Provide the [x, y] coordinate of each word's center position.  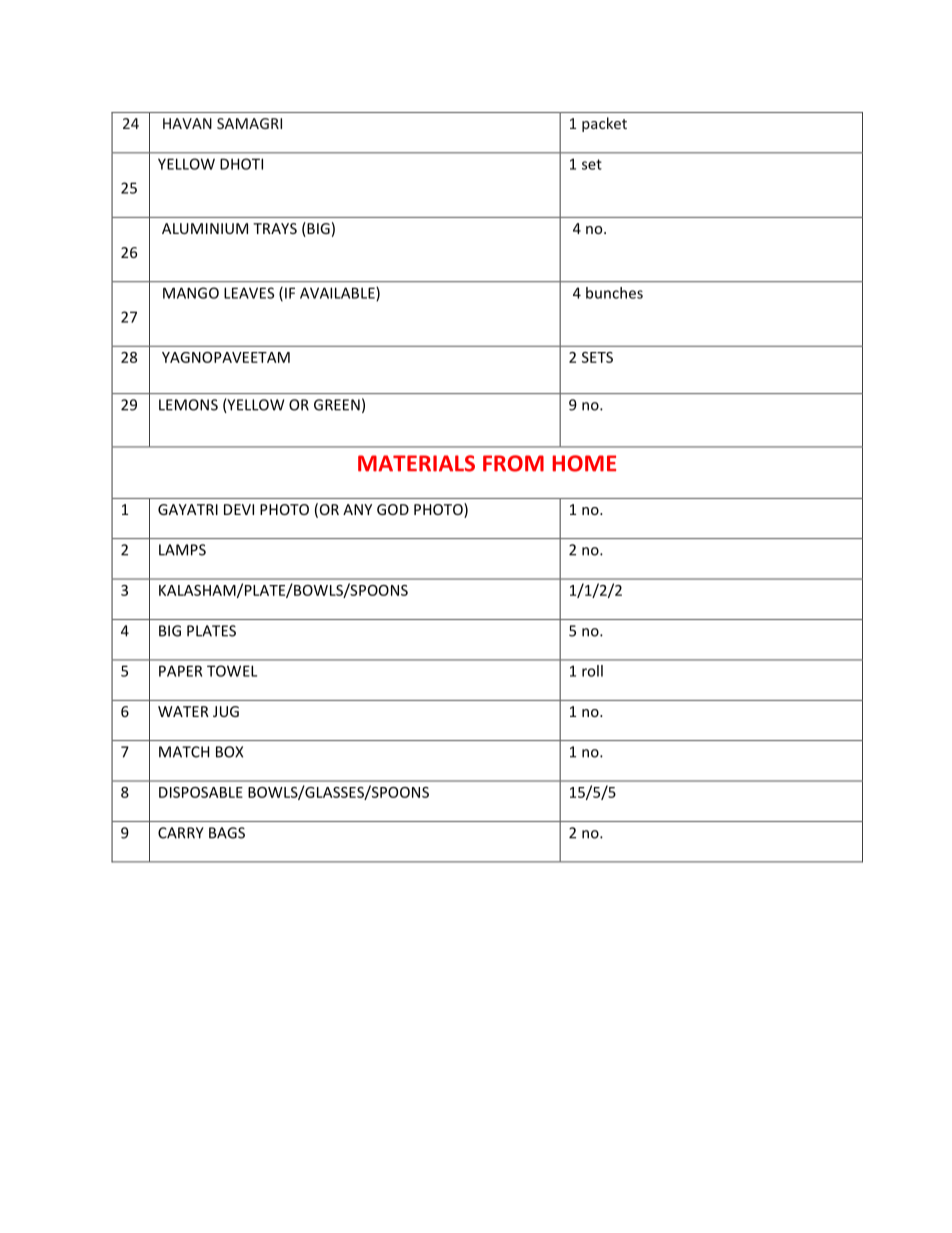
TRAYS [275, 228]
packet [604, 124]
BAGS [227, 833]
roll [592, 671]
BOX [229, 752]
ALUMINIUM [205, 228]
